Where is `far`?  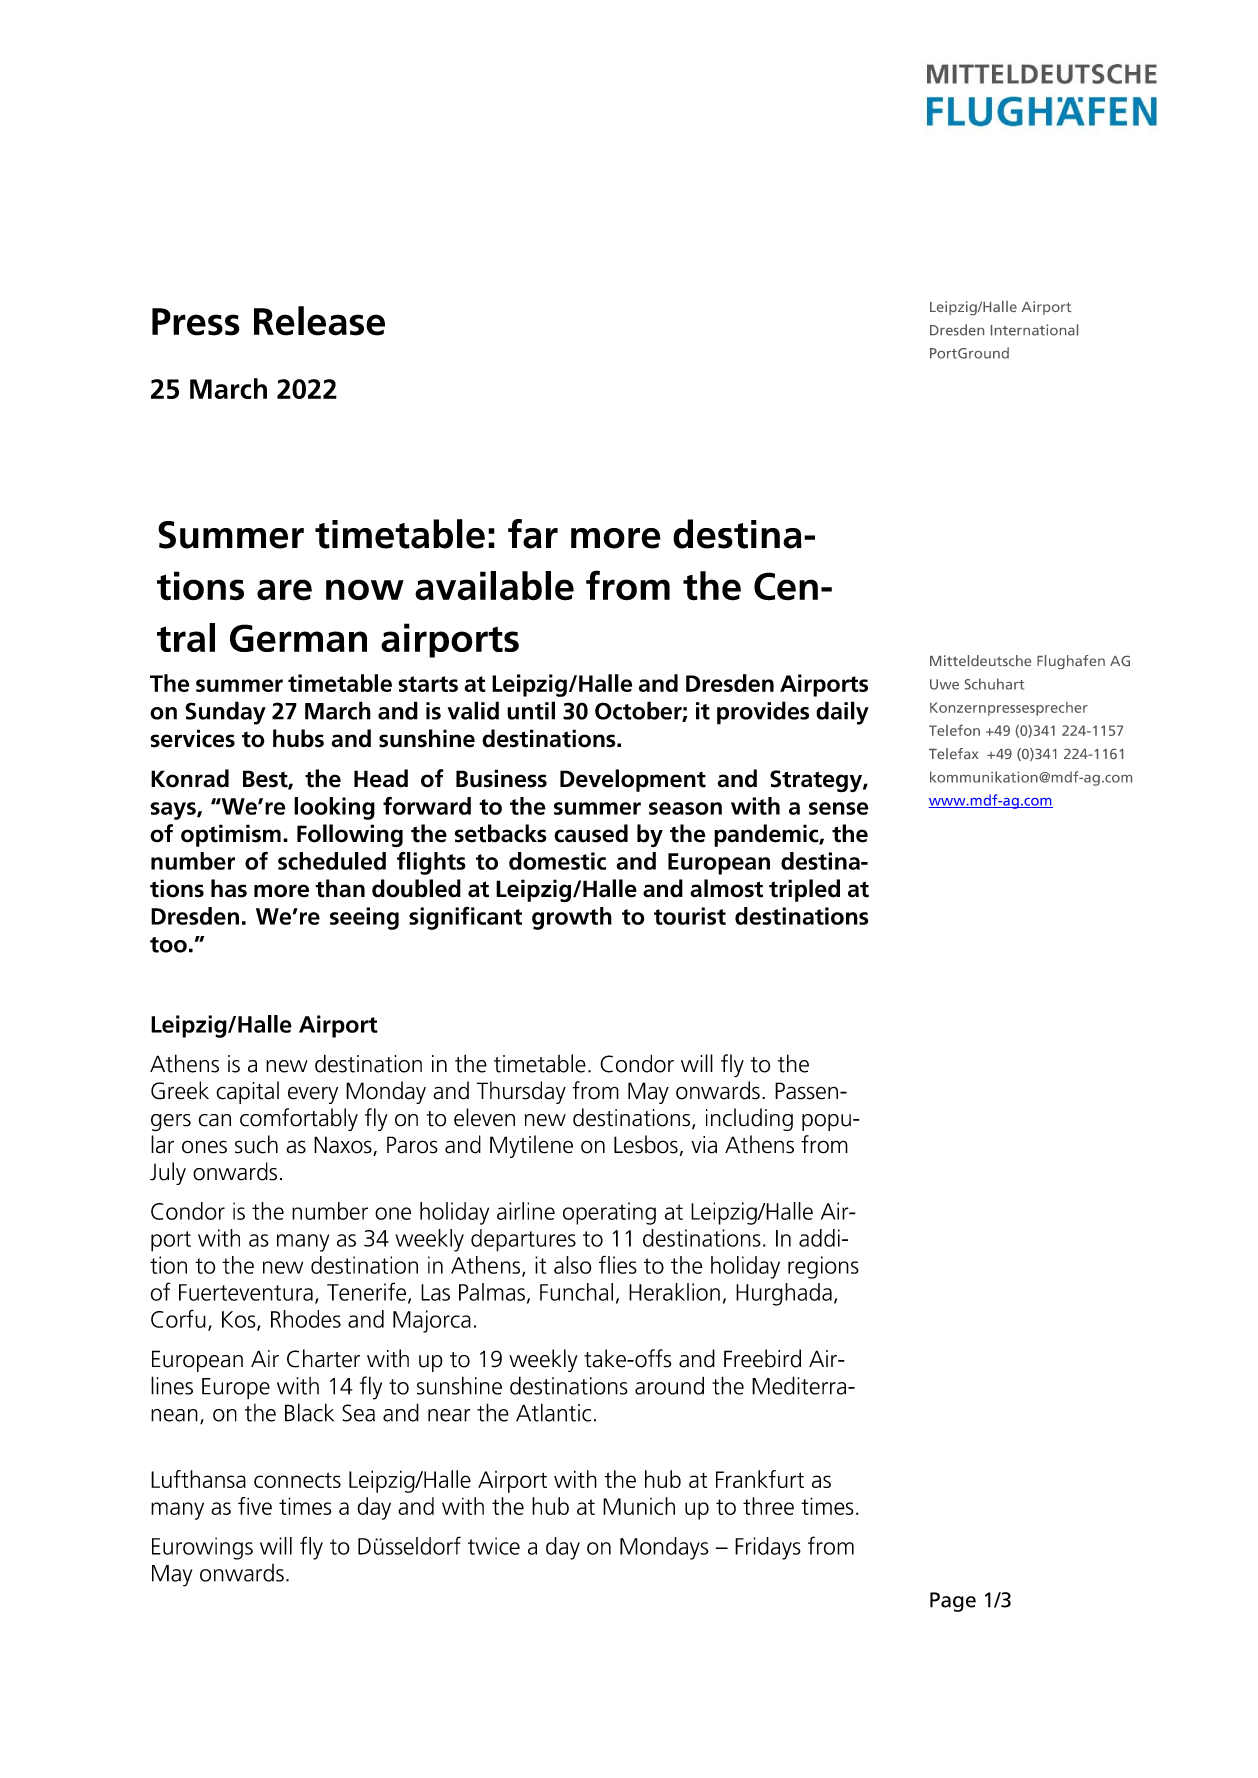
far is located at coordinates (533, 534).
